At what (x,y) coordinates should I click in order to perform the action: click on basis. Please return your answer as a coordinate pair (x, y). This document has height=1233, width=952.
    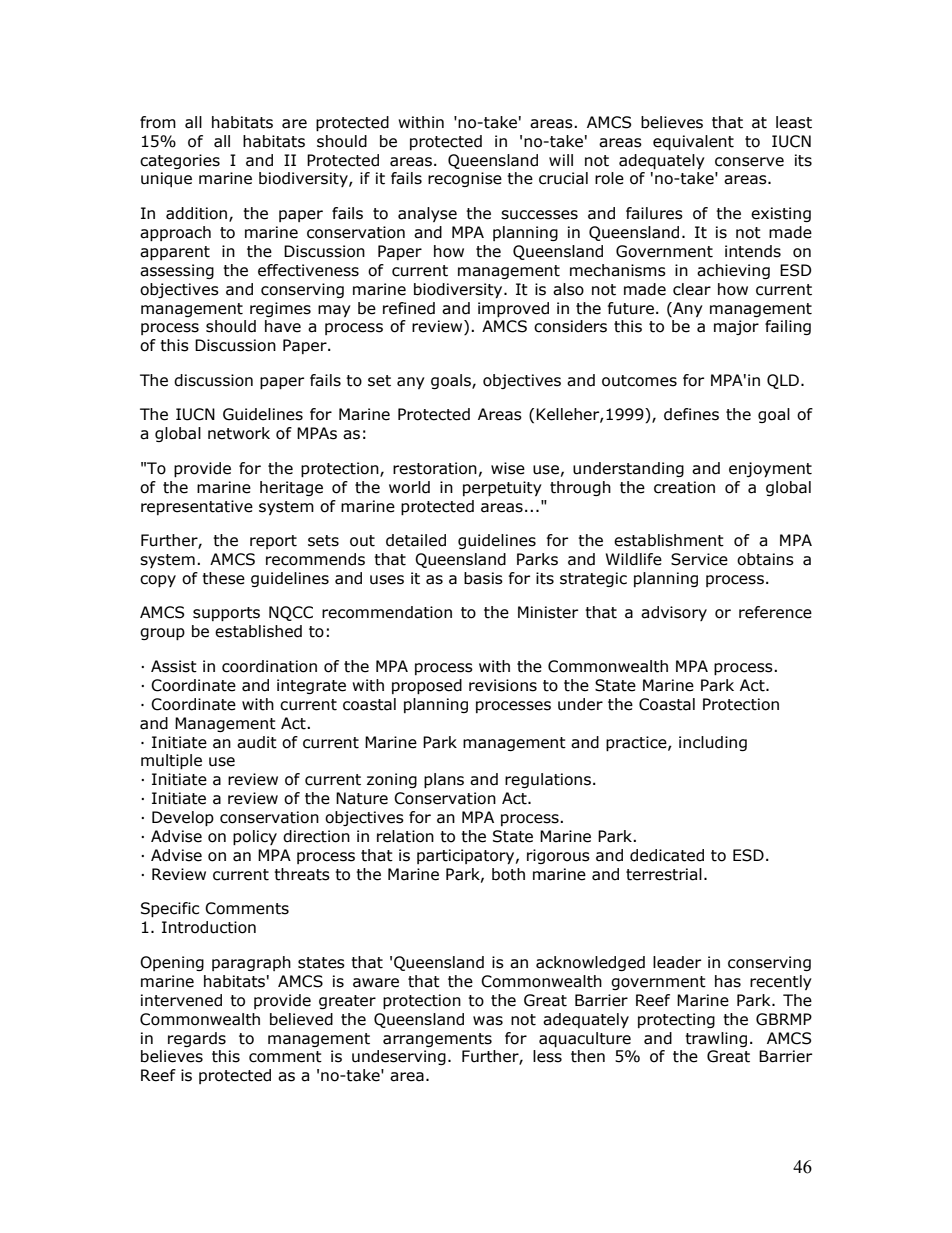
    Looking at the image, I should click on (483, 578).
